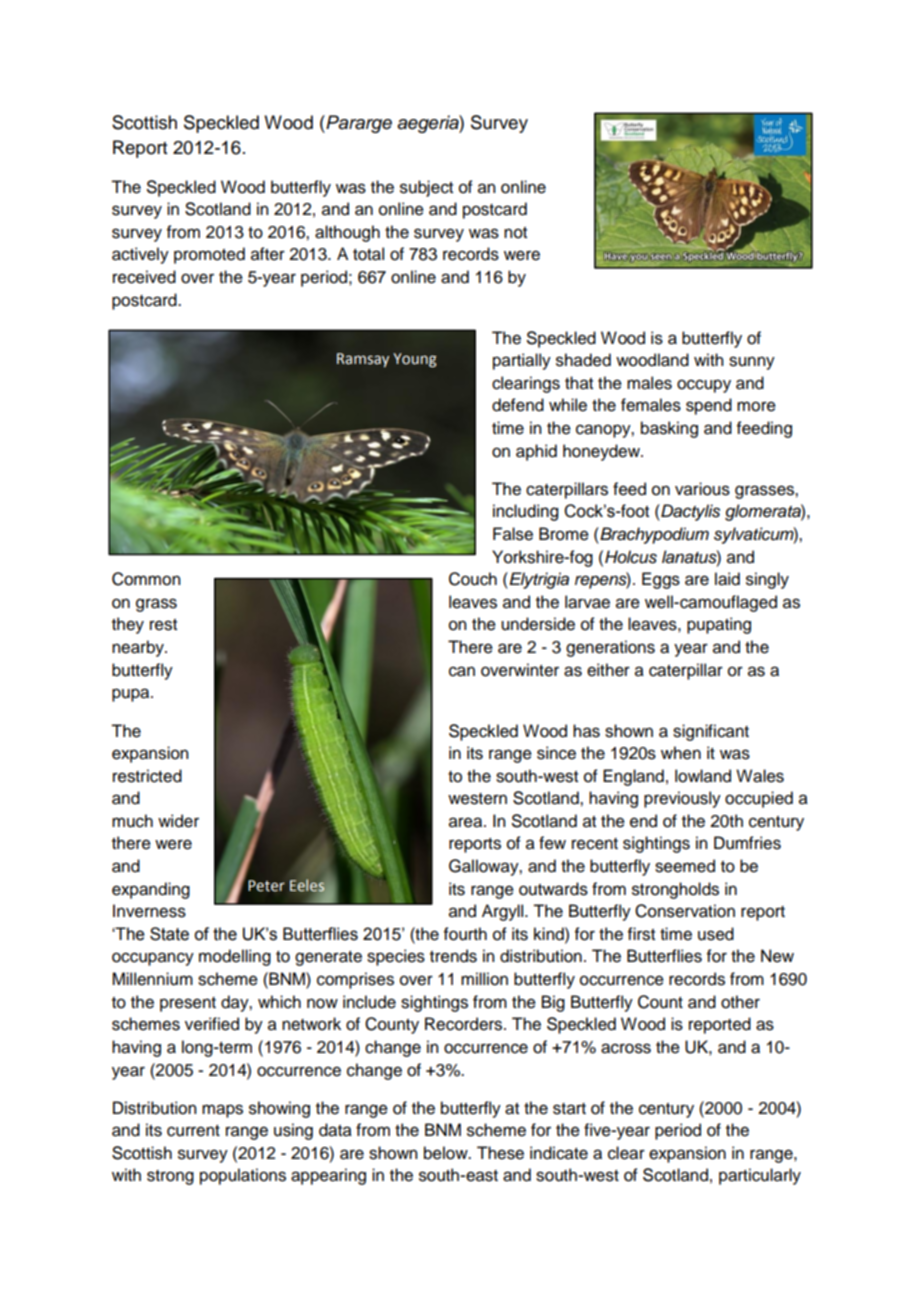  Describe the element at coordinates (426, 188) in the document. I see `subject` at that location.
